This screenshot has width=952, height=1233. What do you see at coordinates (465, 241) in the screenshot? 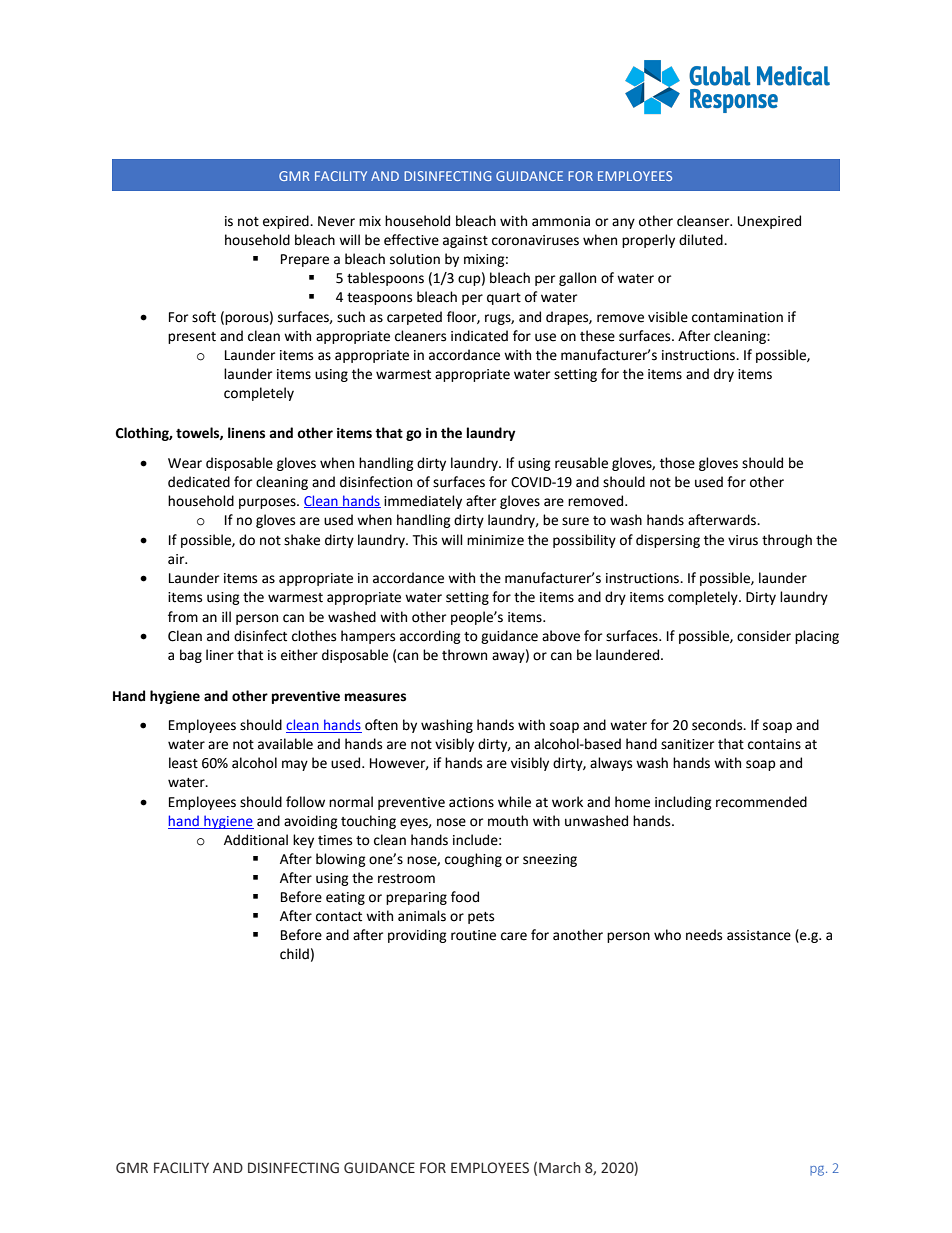
I see `against` at bounding box center [465, 241].
